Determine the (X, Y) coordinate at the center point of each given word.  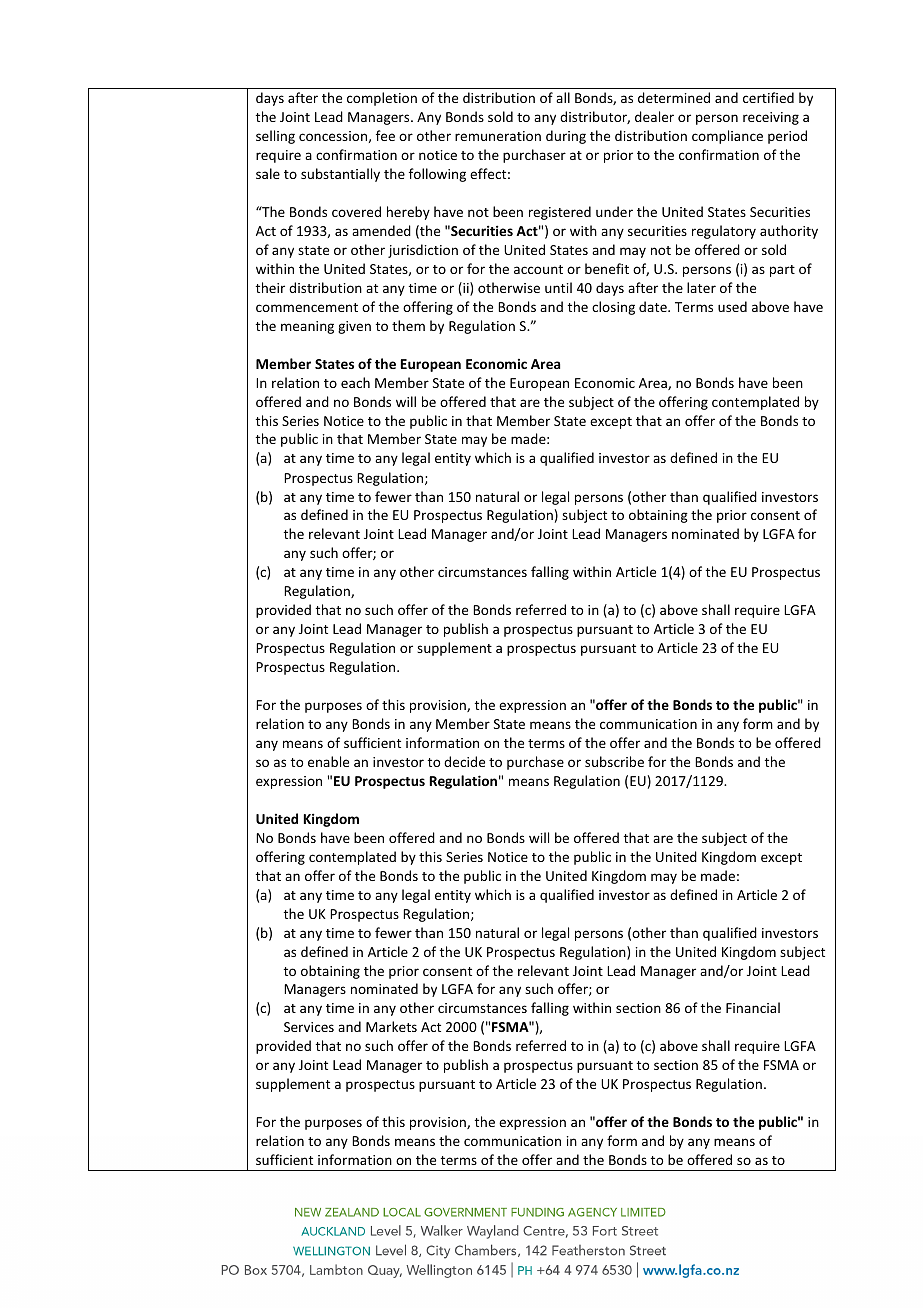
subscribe (614, 761)
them (408, 325)
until (558, 287)
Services (309, 1027)
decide (464, 761)
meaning (307, 327)
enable (328, 761)
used (732, 306)
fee (385, 135)
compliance (727, 137)
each (355, 382)
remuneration (498, 136)
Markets (391, 1026)
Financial (753, 1007)
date (654, 306)
